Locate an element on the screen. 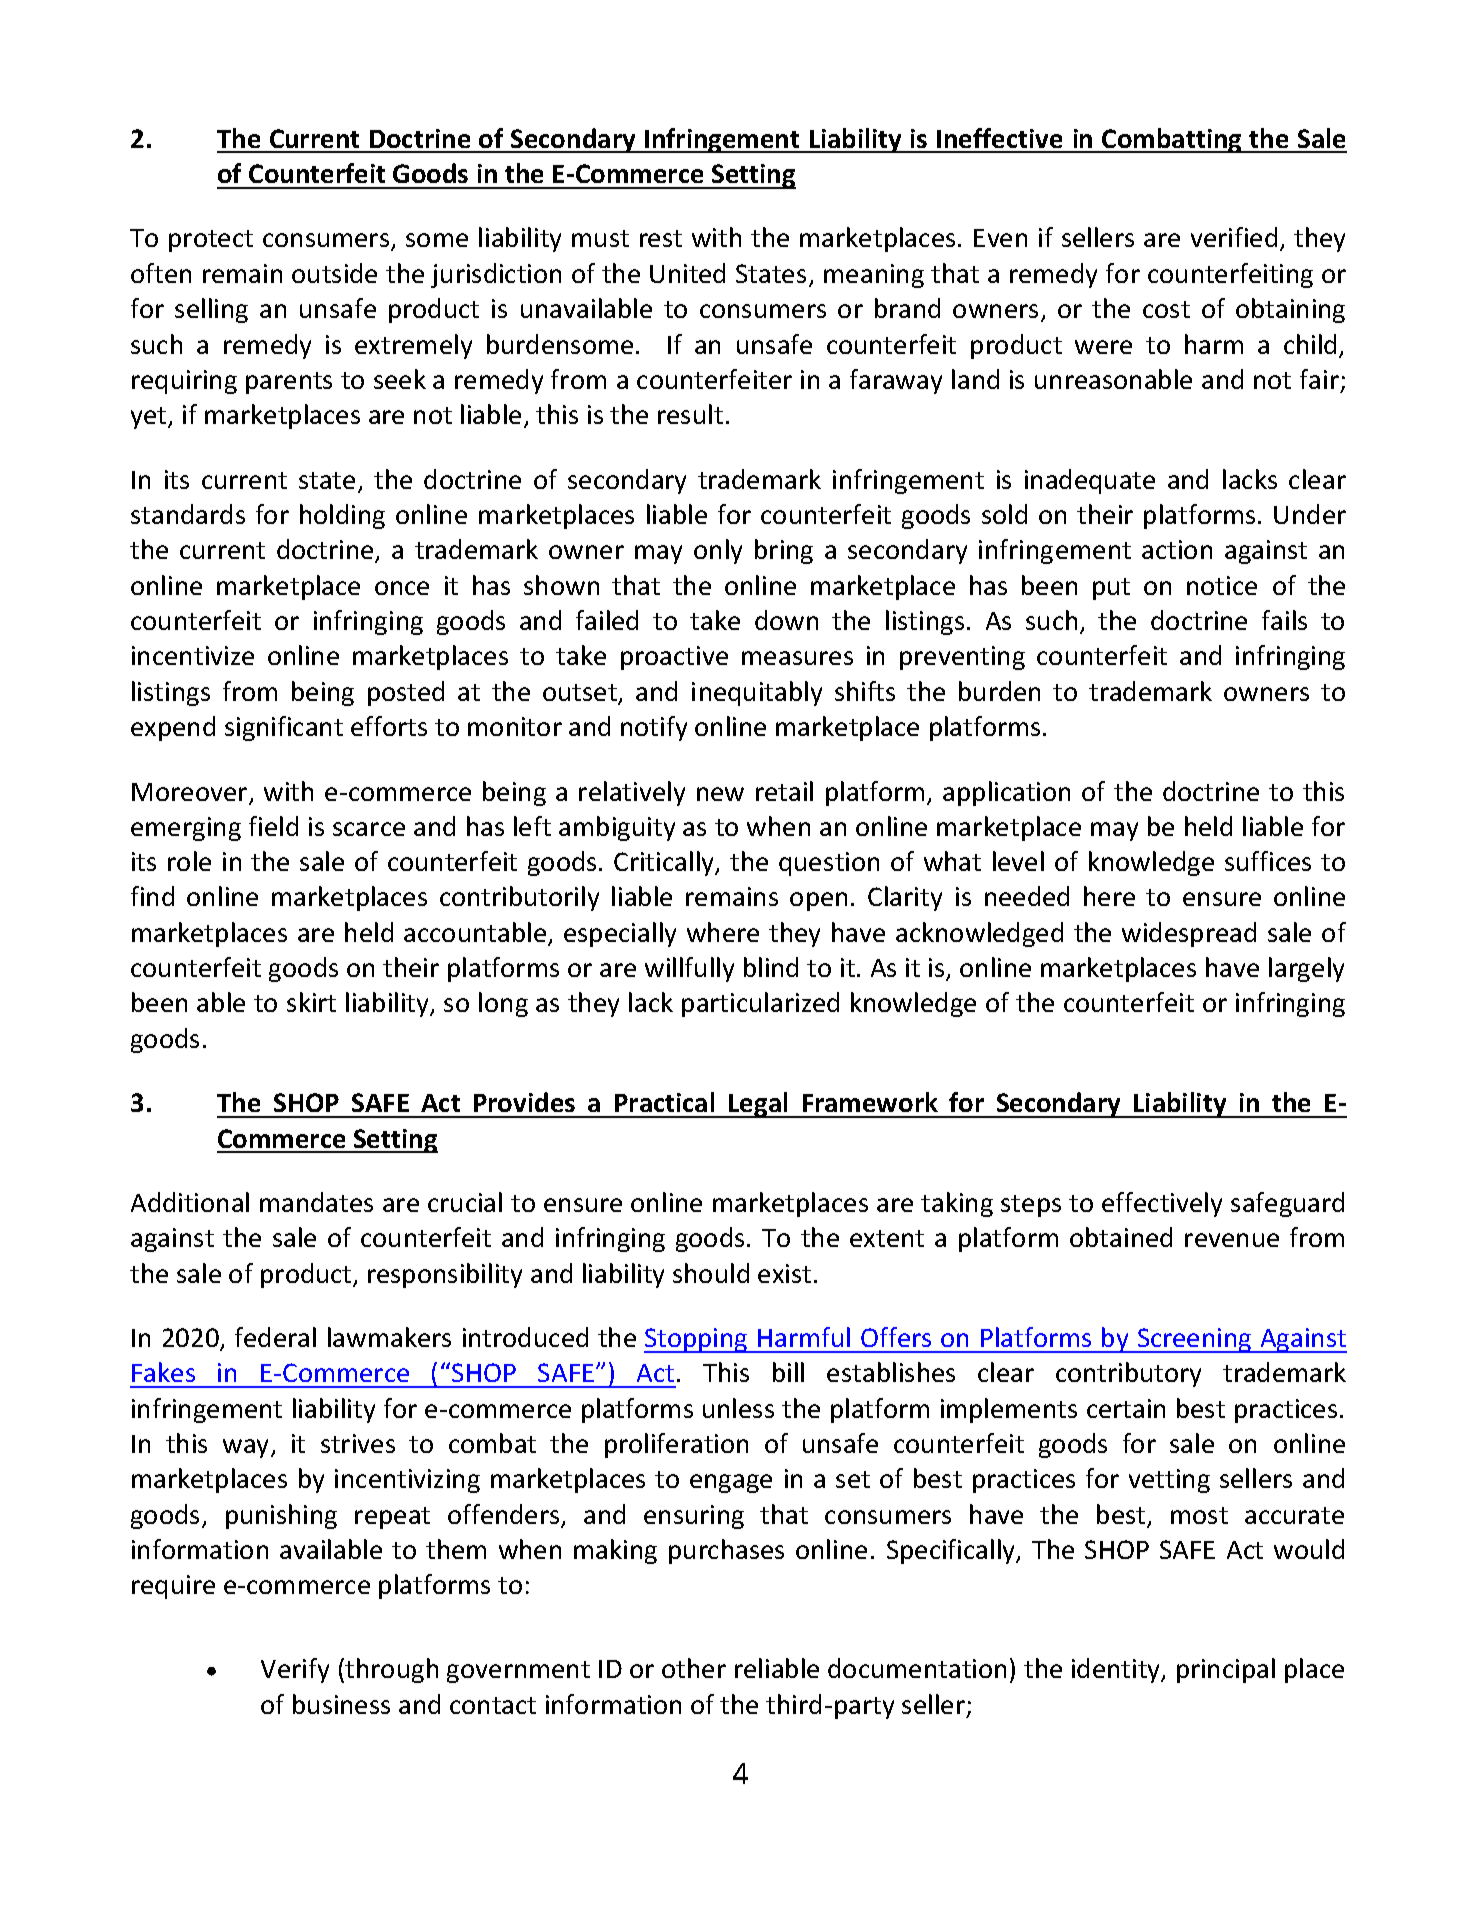  blind is located at coordinates (771, 967).
